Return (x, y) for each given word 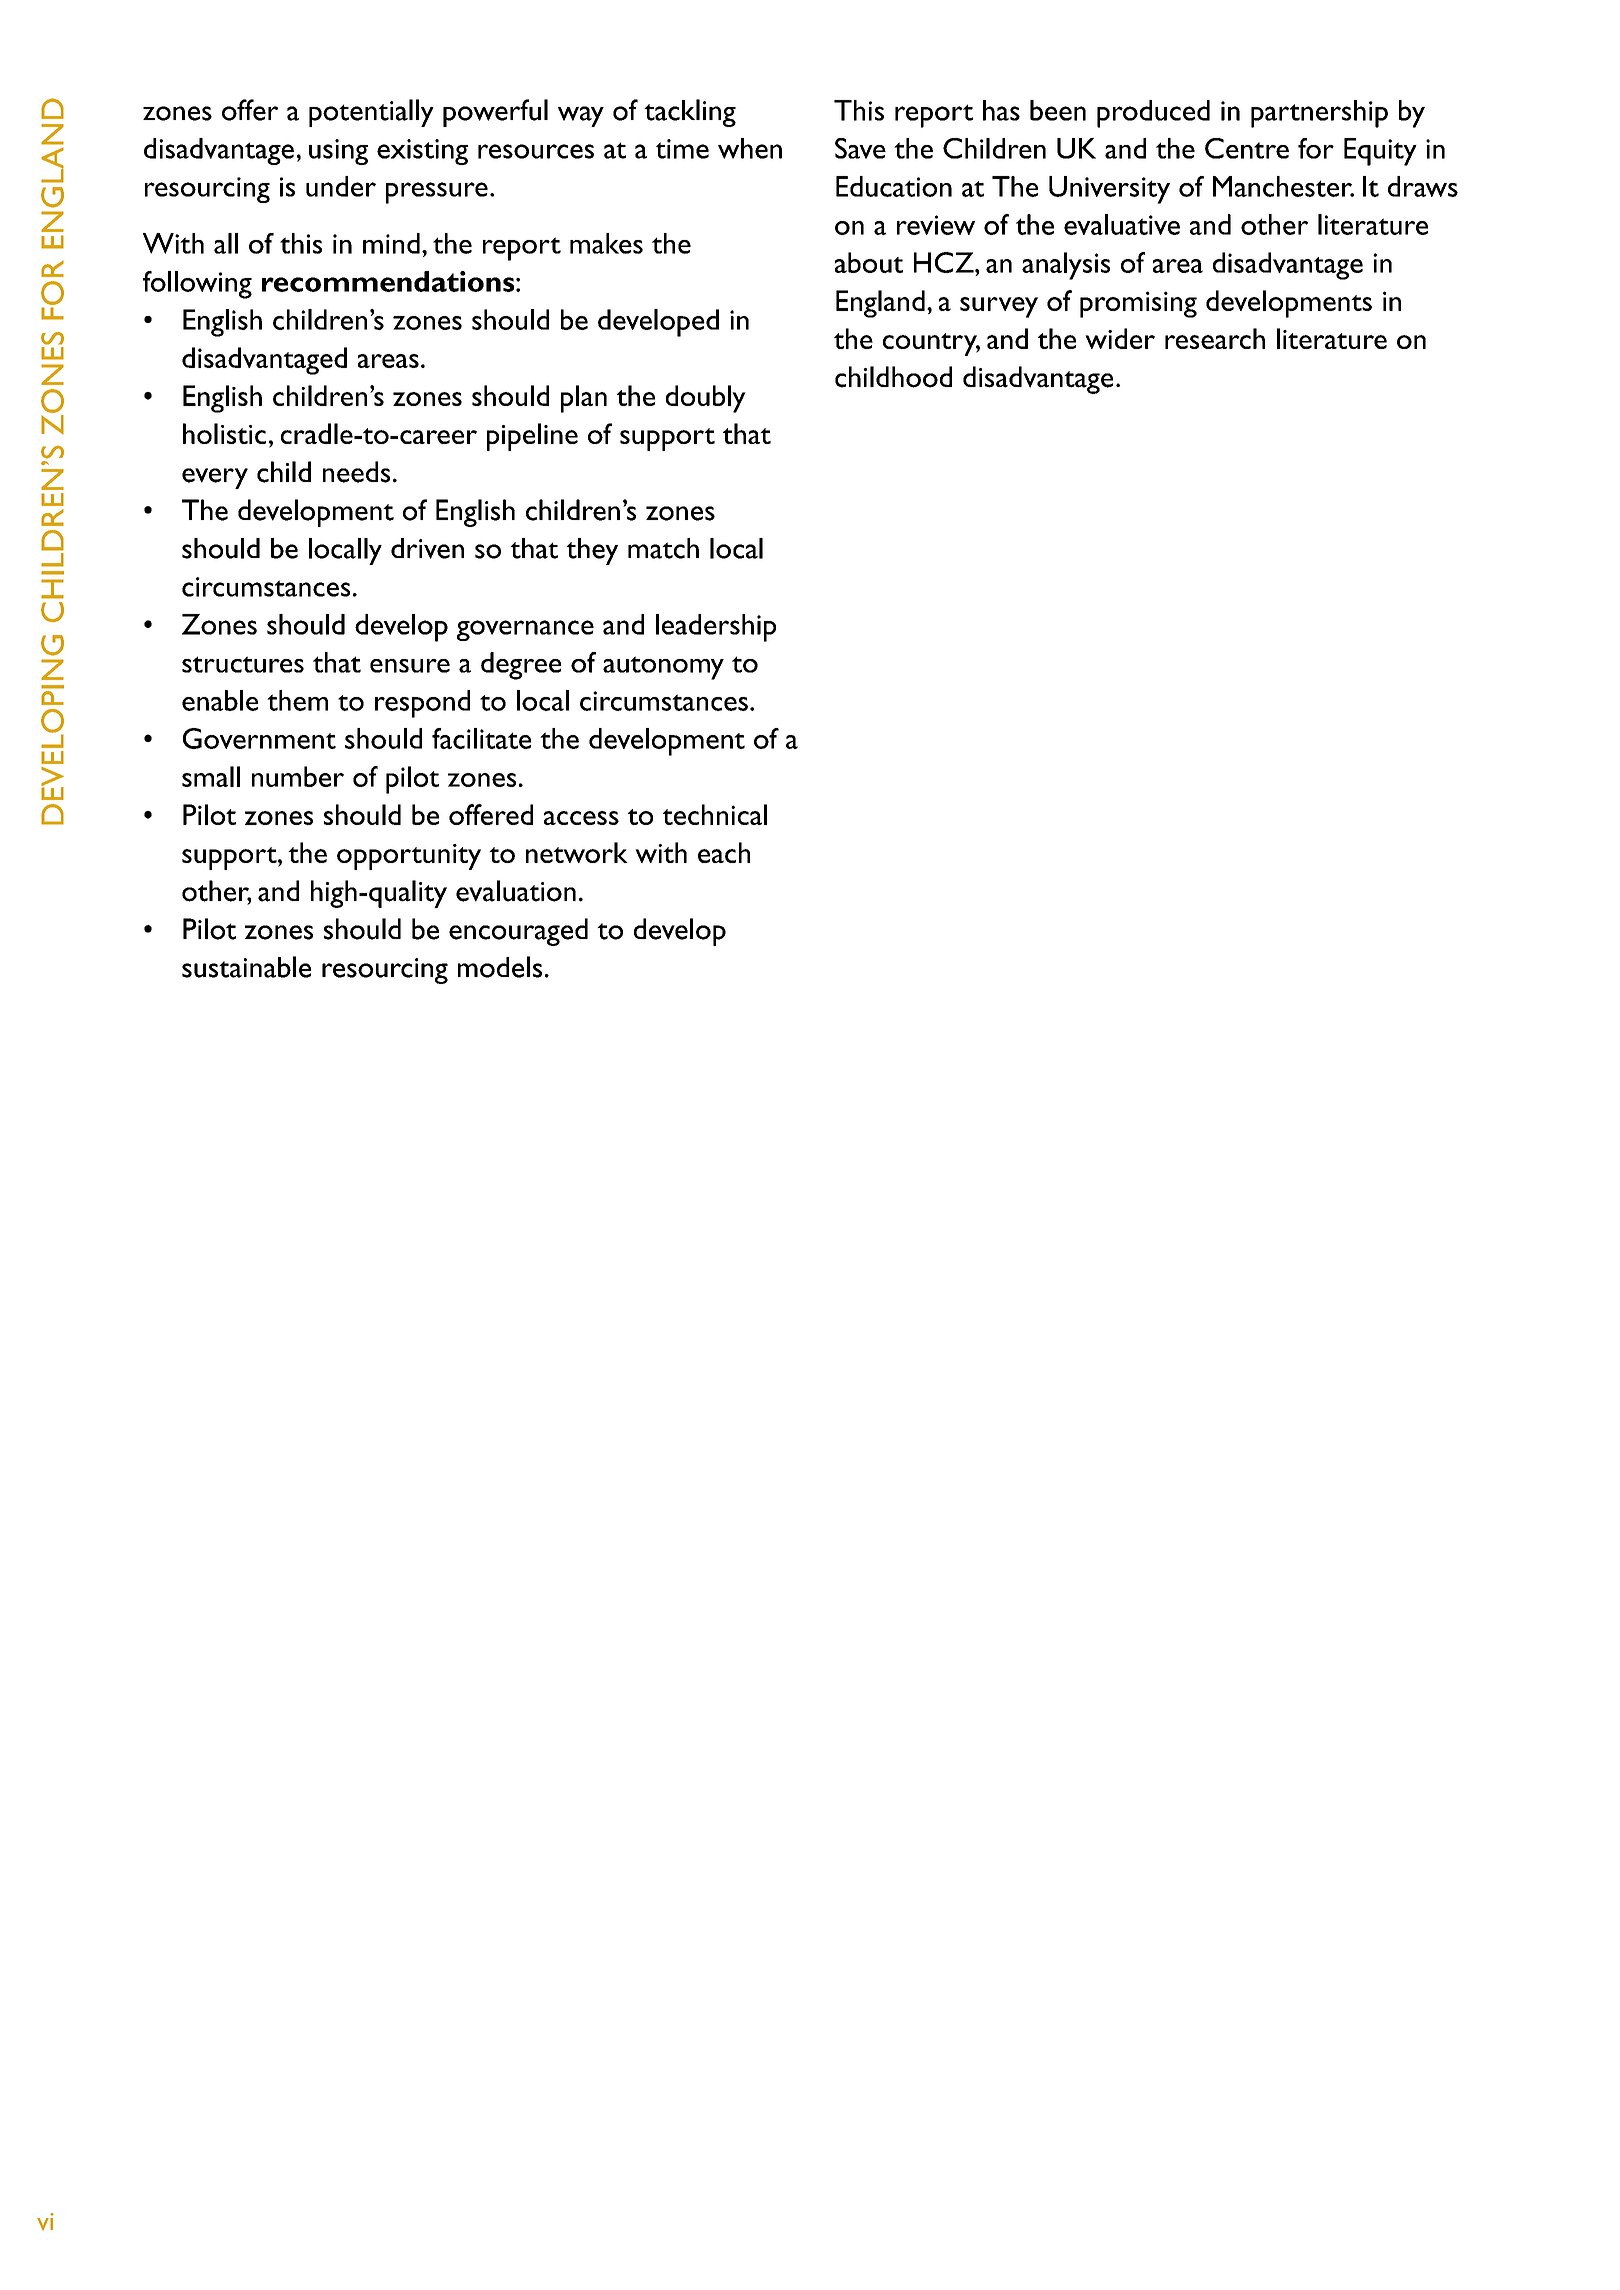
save (860, 148)
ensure (410, 666)
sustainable (246, 967)
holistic (224, 433)
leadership (716, 628)
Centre (1247, 148)
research (1215, 338)
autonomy (663, 668)
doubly (706, 399)
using (338, 152)
